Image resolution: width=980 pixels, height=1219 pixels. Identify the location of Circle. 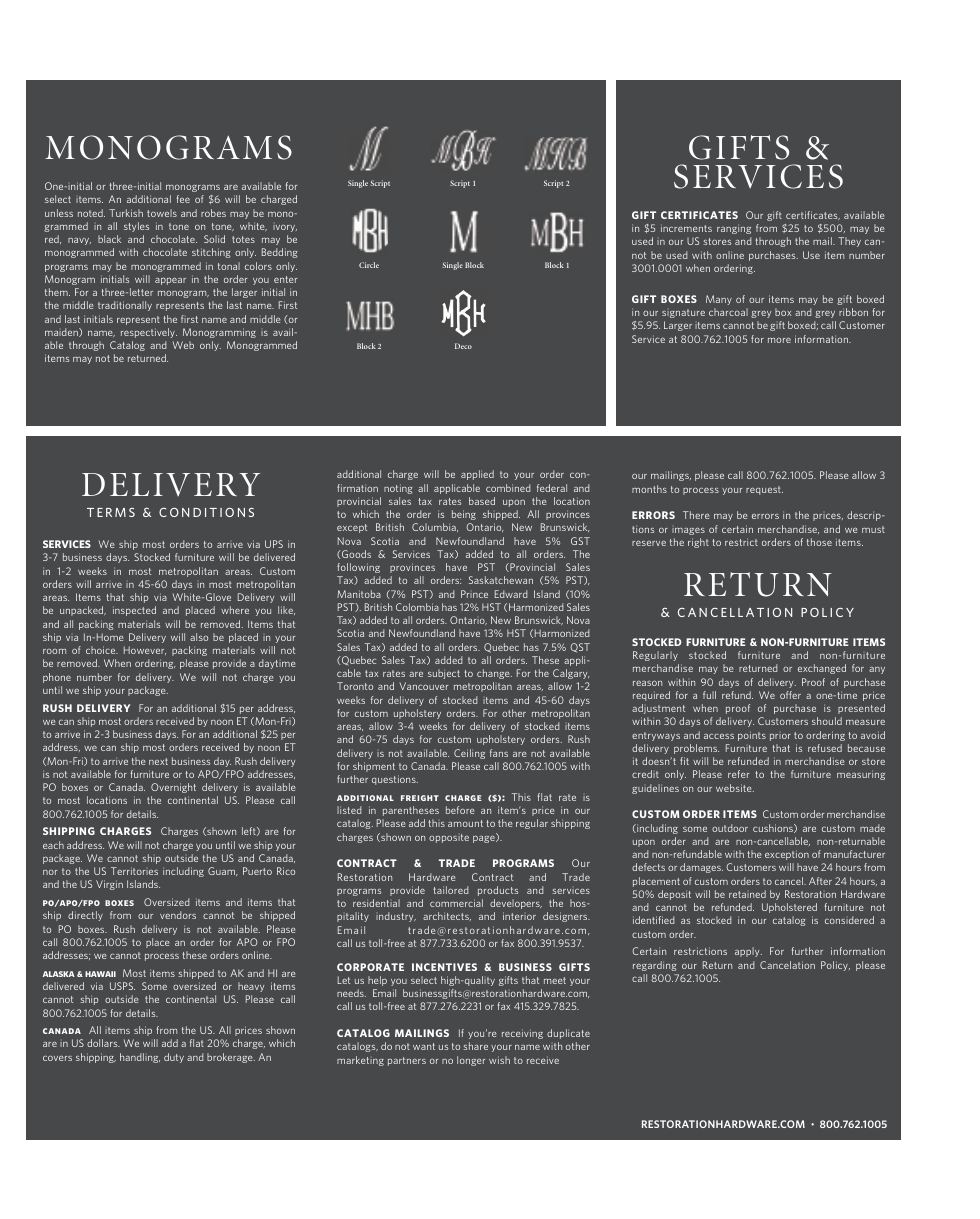
(369, 265).
